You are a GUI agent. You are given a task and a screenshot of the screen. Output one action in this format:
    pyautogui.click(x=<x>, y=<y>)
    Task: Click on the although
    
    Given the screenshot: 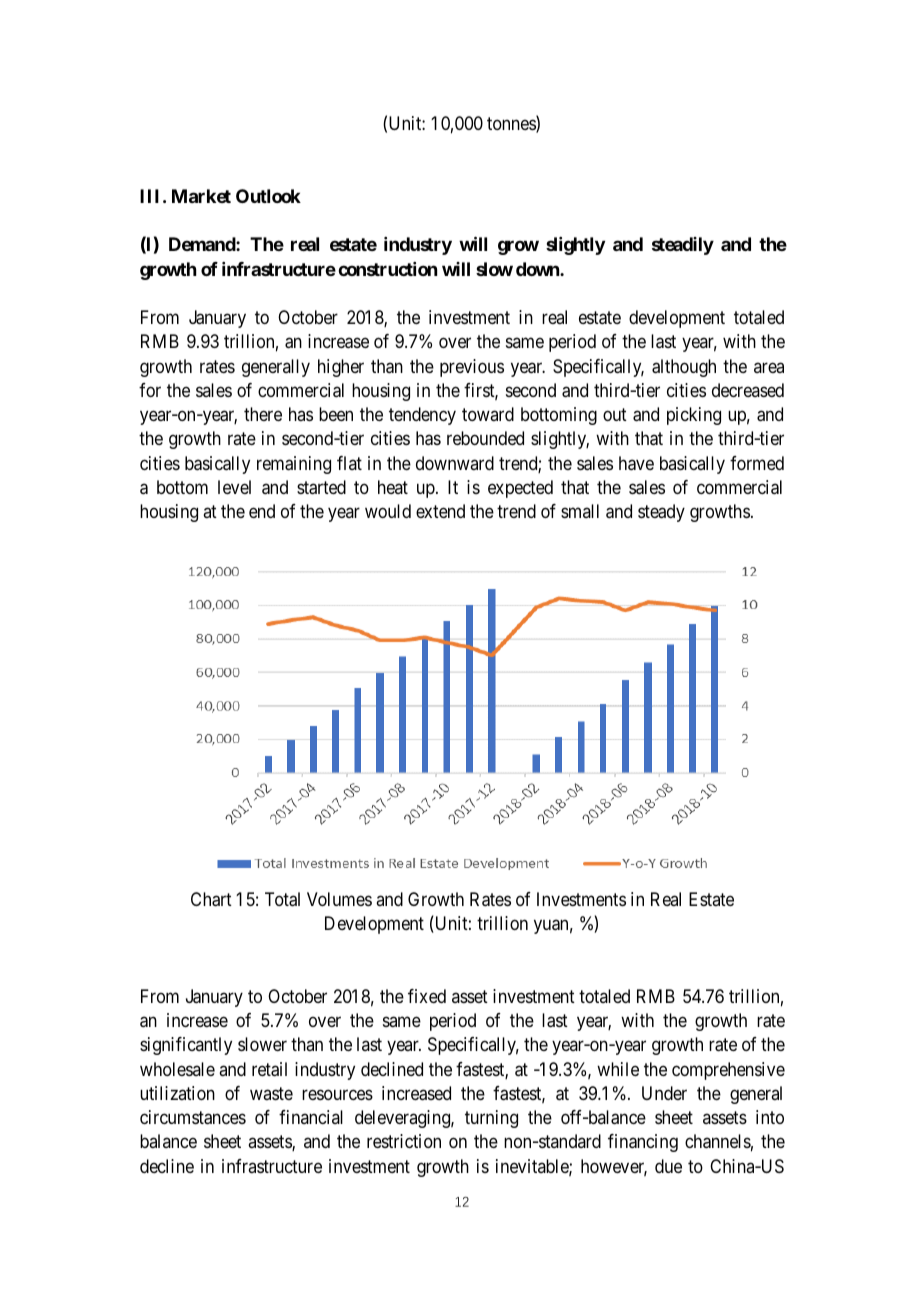 What is the action you would take?
    pyautogui.click(x=684, y=368)
